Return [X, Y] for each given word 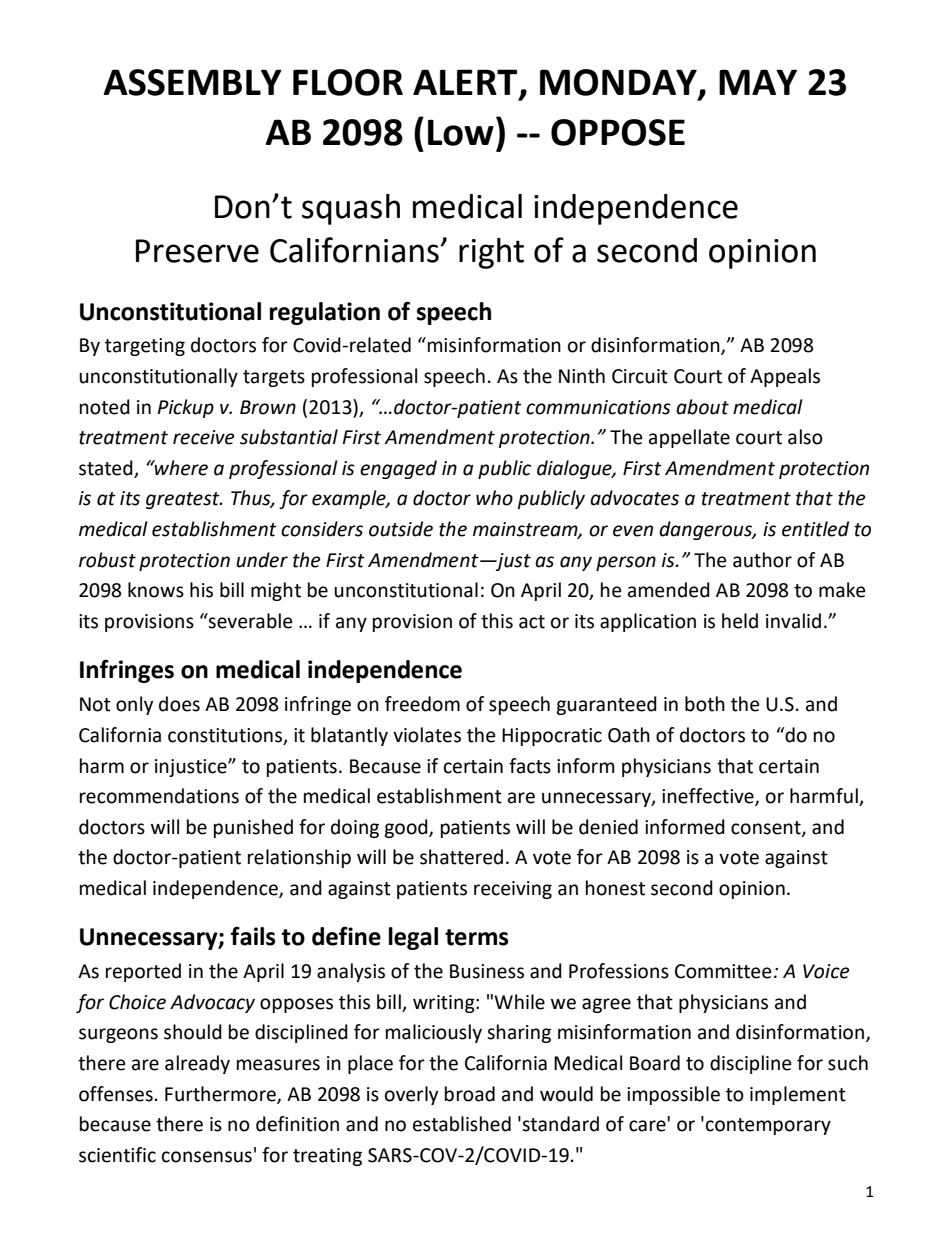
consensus [207, 1157]
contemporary [768, 1126]
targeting [145, 347]
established [462, 1124]
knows [156, 590]
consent [767, 828]
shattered [461, 857]
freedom [422, 704]
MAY [758, 82]
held [740, 621]
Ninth [582, 376]
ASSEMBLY [193, 82]
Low [461, 132]
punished [253, 828]
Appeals [785, 377]
